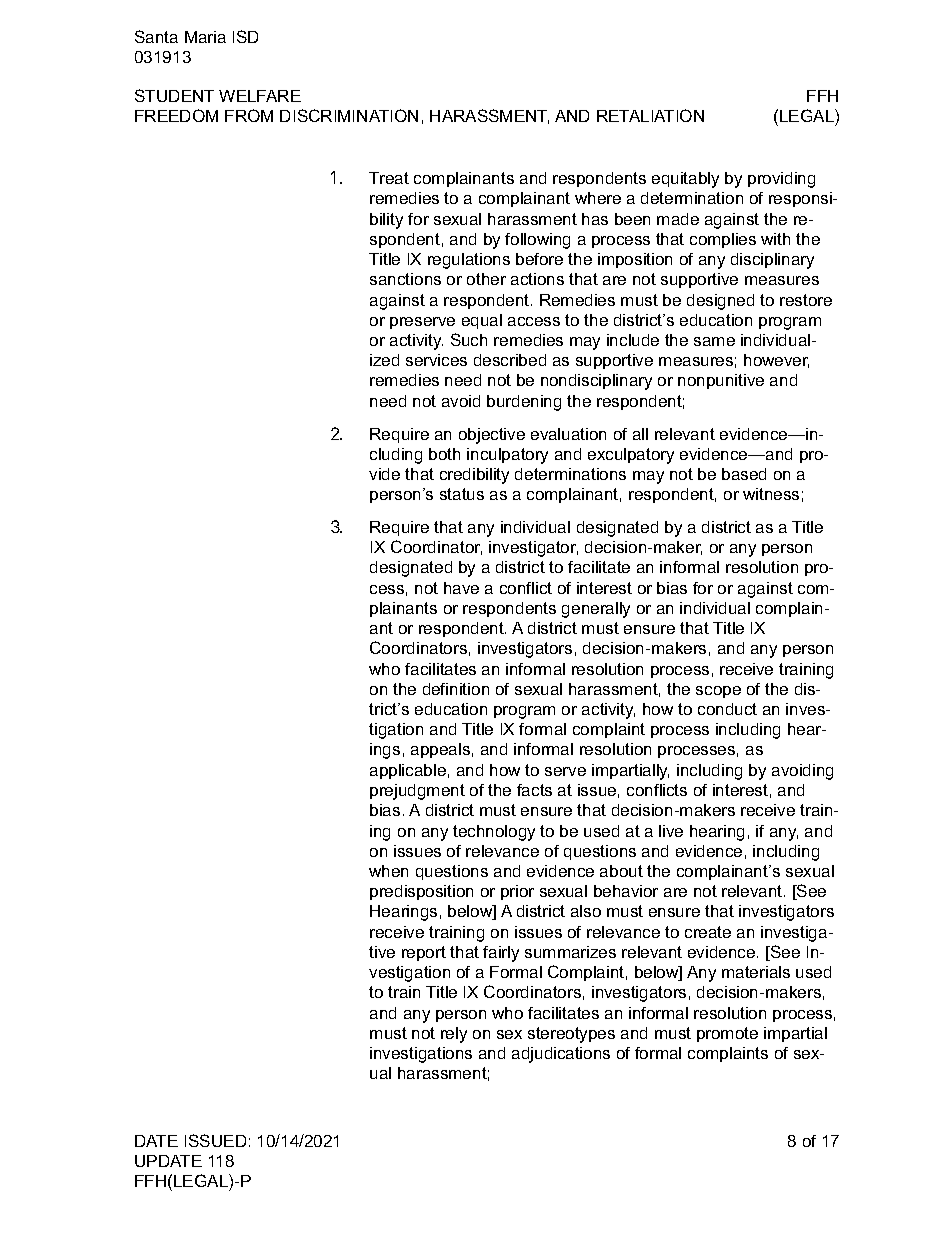 This screenshot has height=1233, width=952. What do you see at coordinates (771, 494) in the screenshot?
I see `witness` at bounding box center [771, 494].
